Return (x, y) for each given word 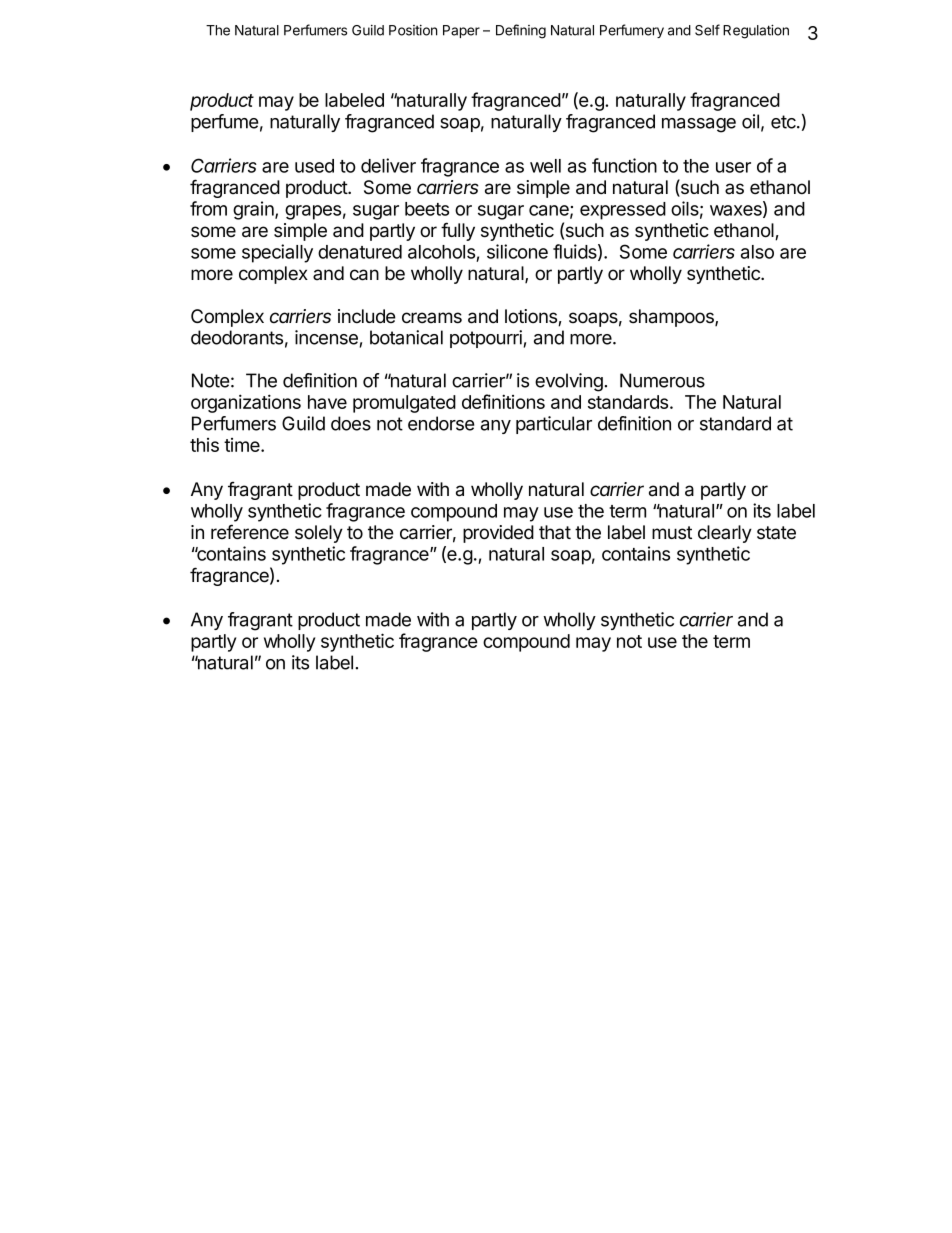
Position (413, 30)
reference (250, 532)
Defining (521, 31)
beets (427, 209)
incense (326, 337)
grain (254, 210)
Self (707, 30)
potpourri (486, 339)
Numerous (662, 380)
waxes (737, 211)
